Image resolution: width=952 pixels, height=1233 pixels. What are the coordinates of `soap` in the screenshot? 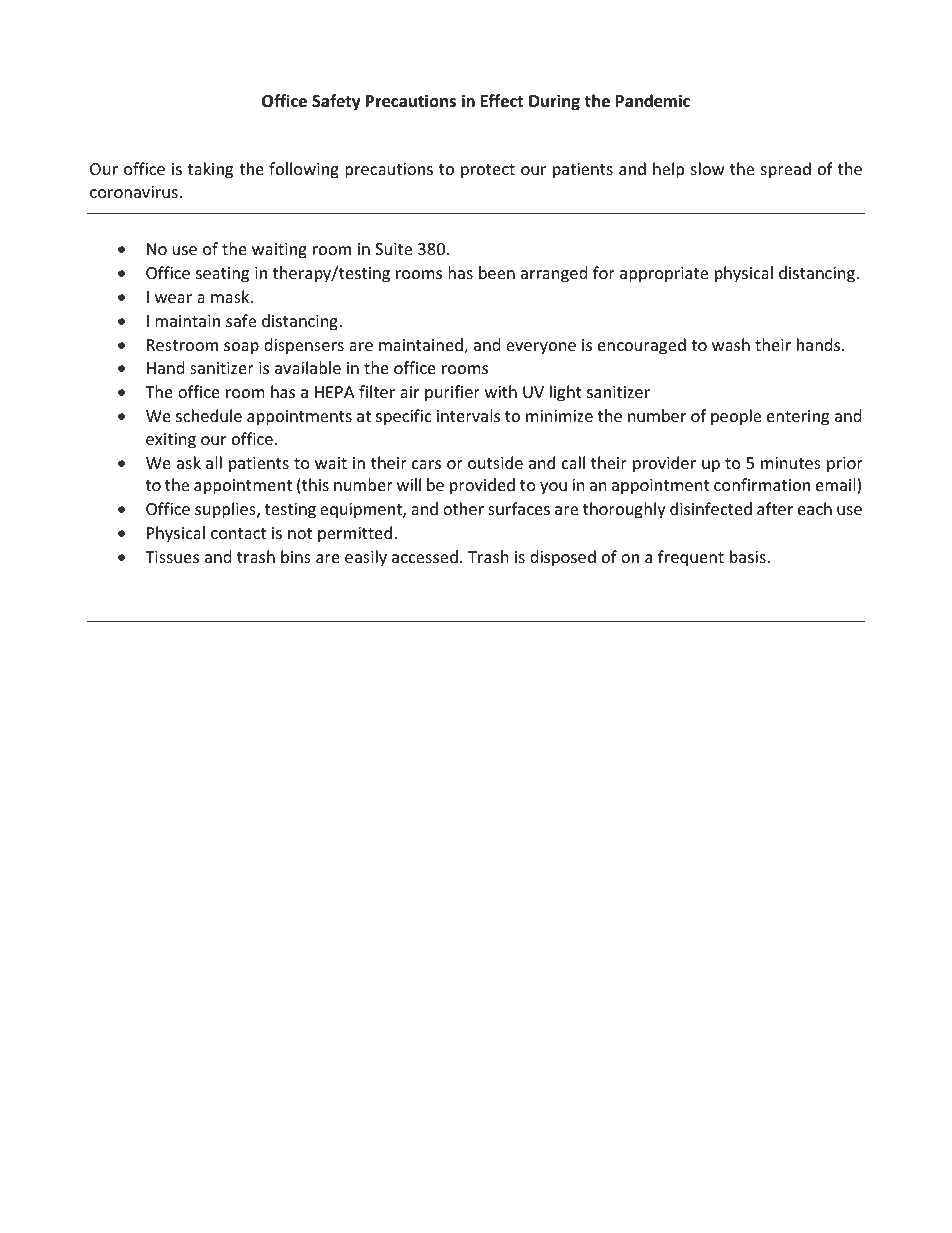 It's located at (241, 348).
